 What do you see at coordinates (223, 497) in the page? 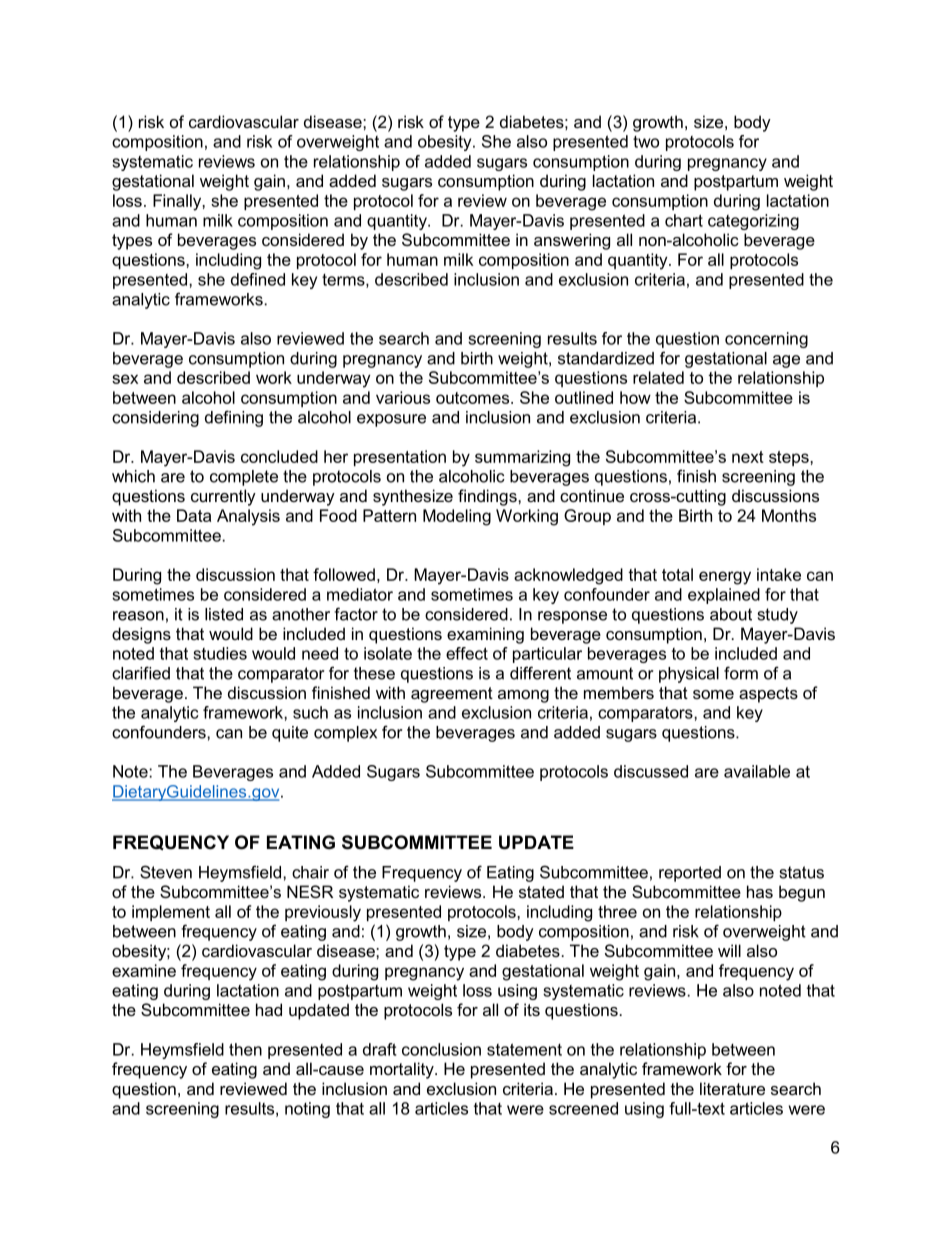
I see `currently` at bounding box center [223, 497].
